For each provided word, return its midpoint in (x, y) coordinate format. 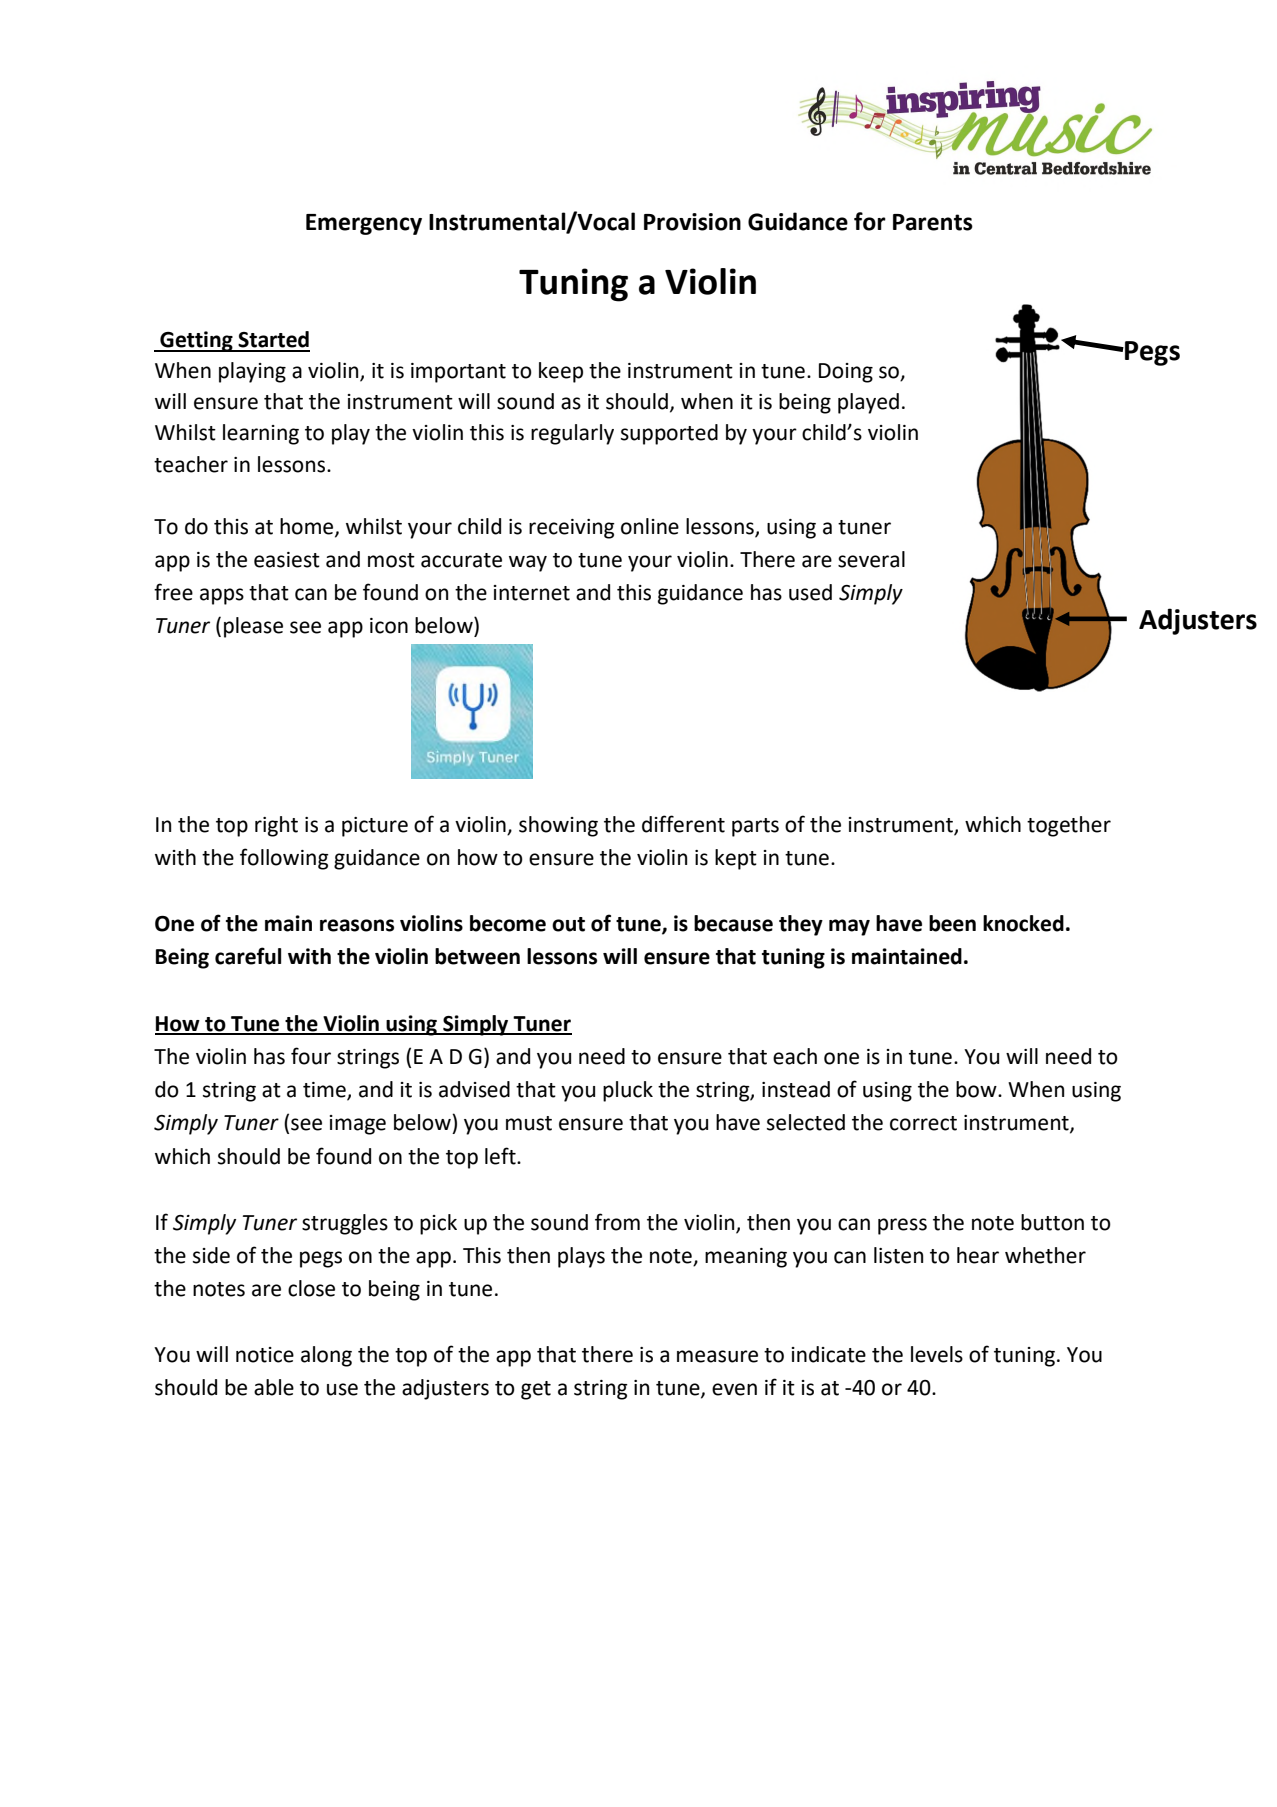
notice (265, 1355)
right (276, 826)
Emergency (364, 224)
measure (717, 1356)
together (1069, 826)
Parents (933, 222)
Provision (692, 222)
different (683, 824)
